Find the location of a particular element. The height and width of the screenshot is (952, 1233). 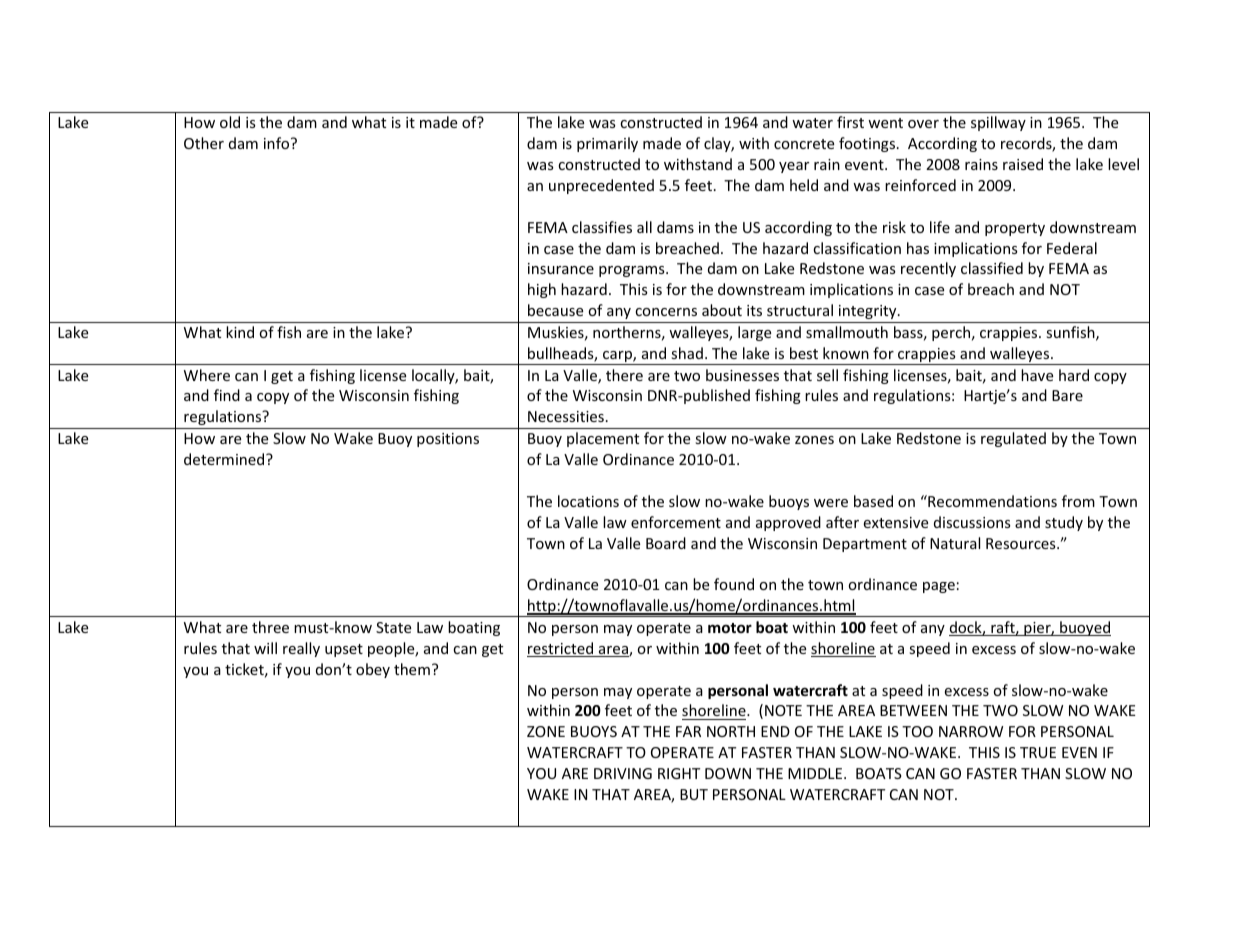

obey is located at coordinates (373, 670).
